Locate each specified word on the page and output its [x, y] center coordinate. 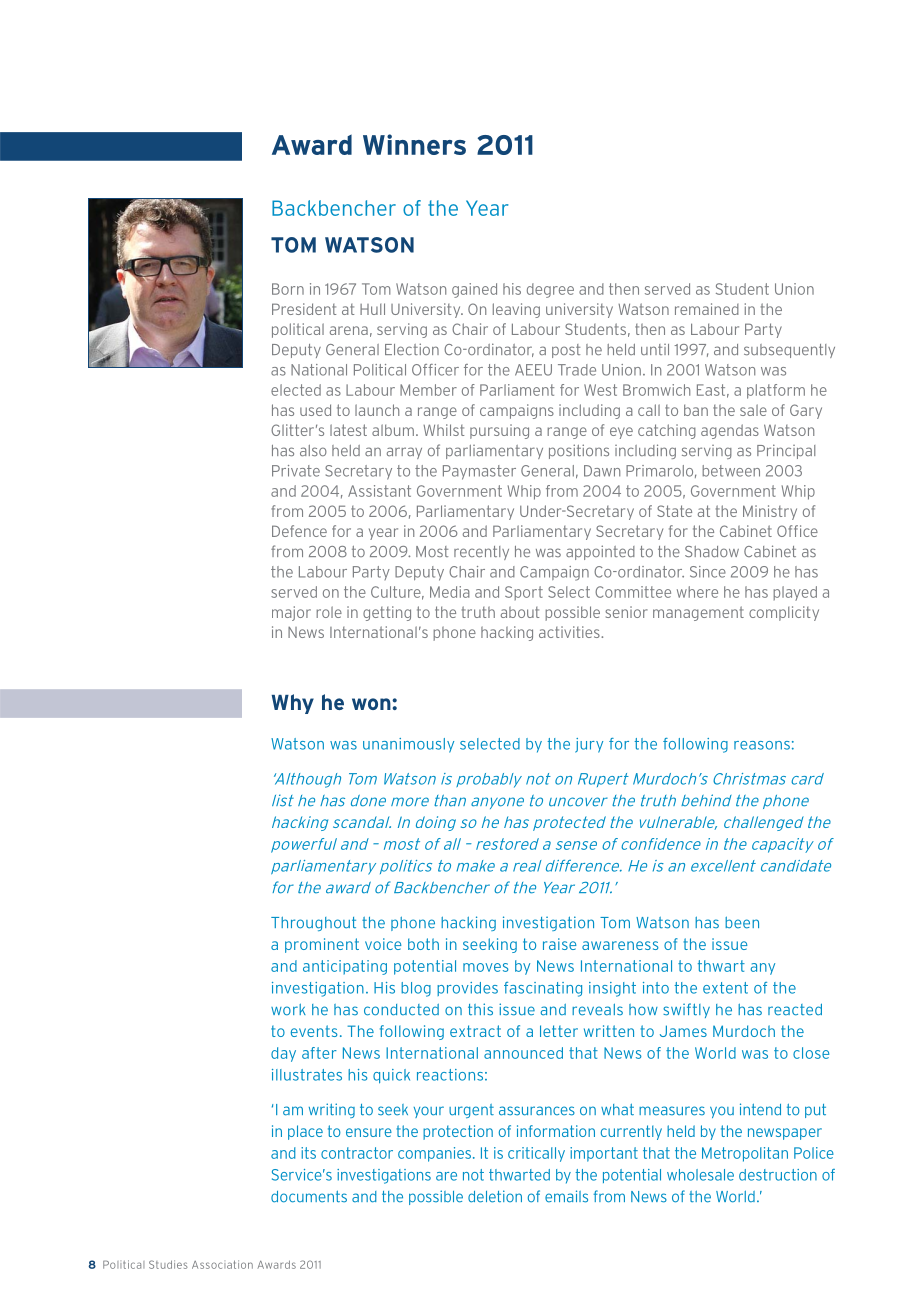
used [315, 410]
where [697, 592]
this [480, 1009]
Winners [414, 144]
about [520, 612]
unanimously [408, 745]
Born [288, 289]
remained [707, 309]
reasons [762, 745]
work [288, 1010]
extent [725, 988]
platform [776, 391]
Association [222, 1264]
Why [293, 704]
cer [448, 371]
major [291, 613]
